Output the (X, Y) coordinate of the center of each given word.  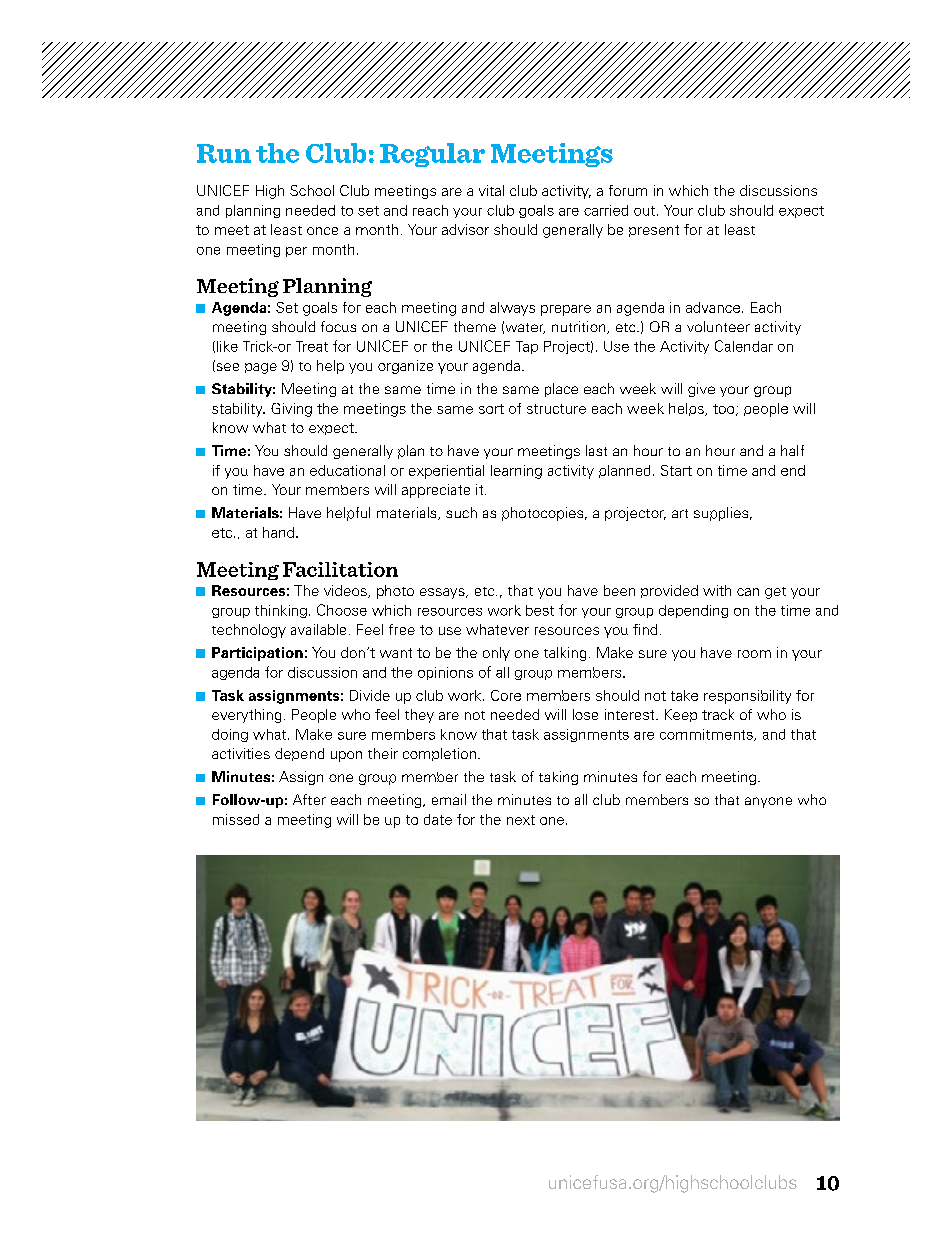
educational (347, 470)
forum (628, 190)
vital (491, 190)
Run (224, 153)
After (309, 799)
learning (516, 472)
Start (676, 470)
